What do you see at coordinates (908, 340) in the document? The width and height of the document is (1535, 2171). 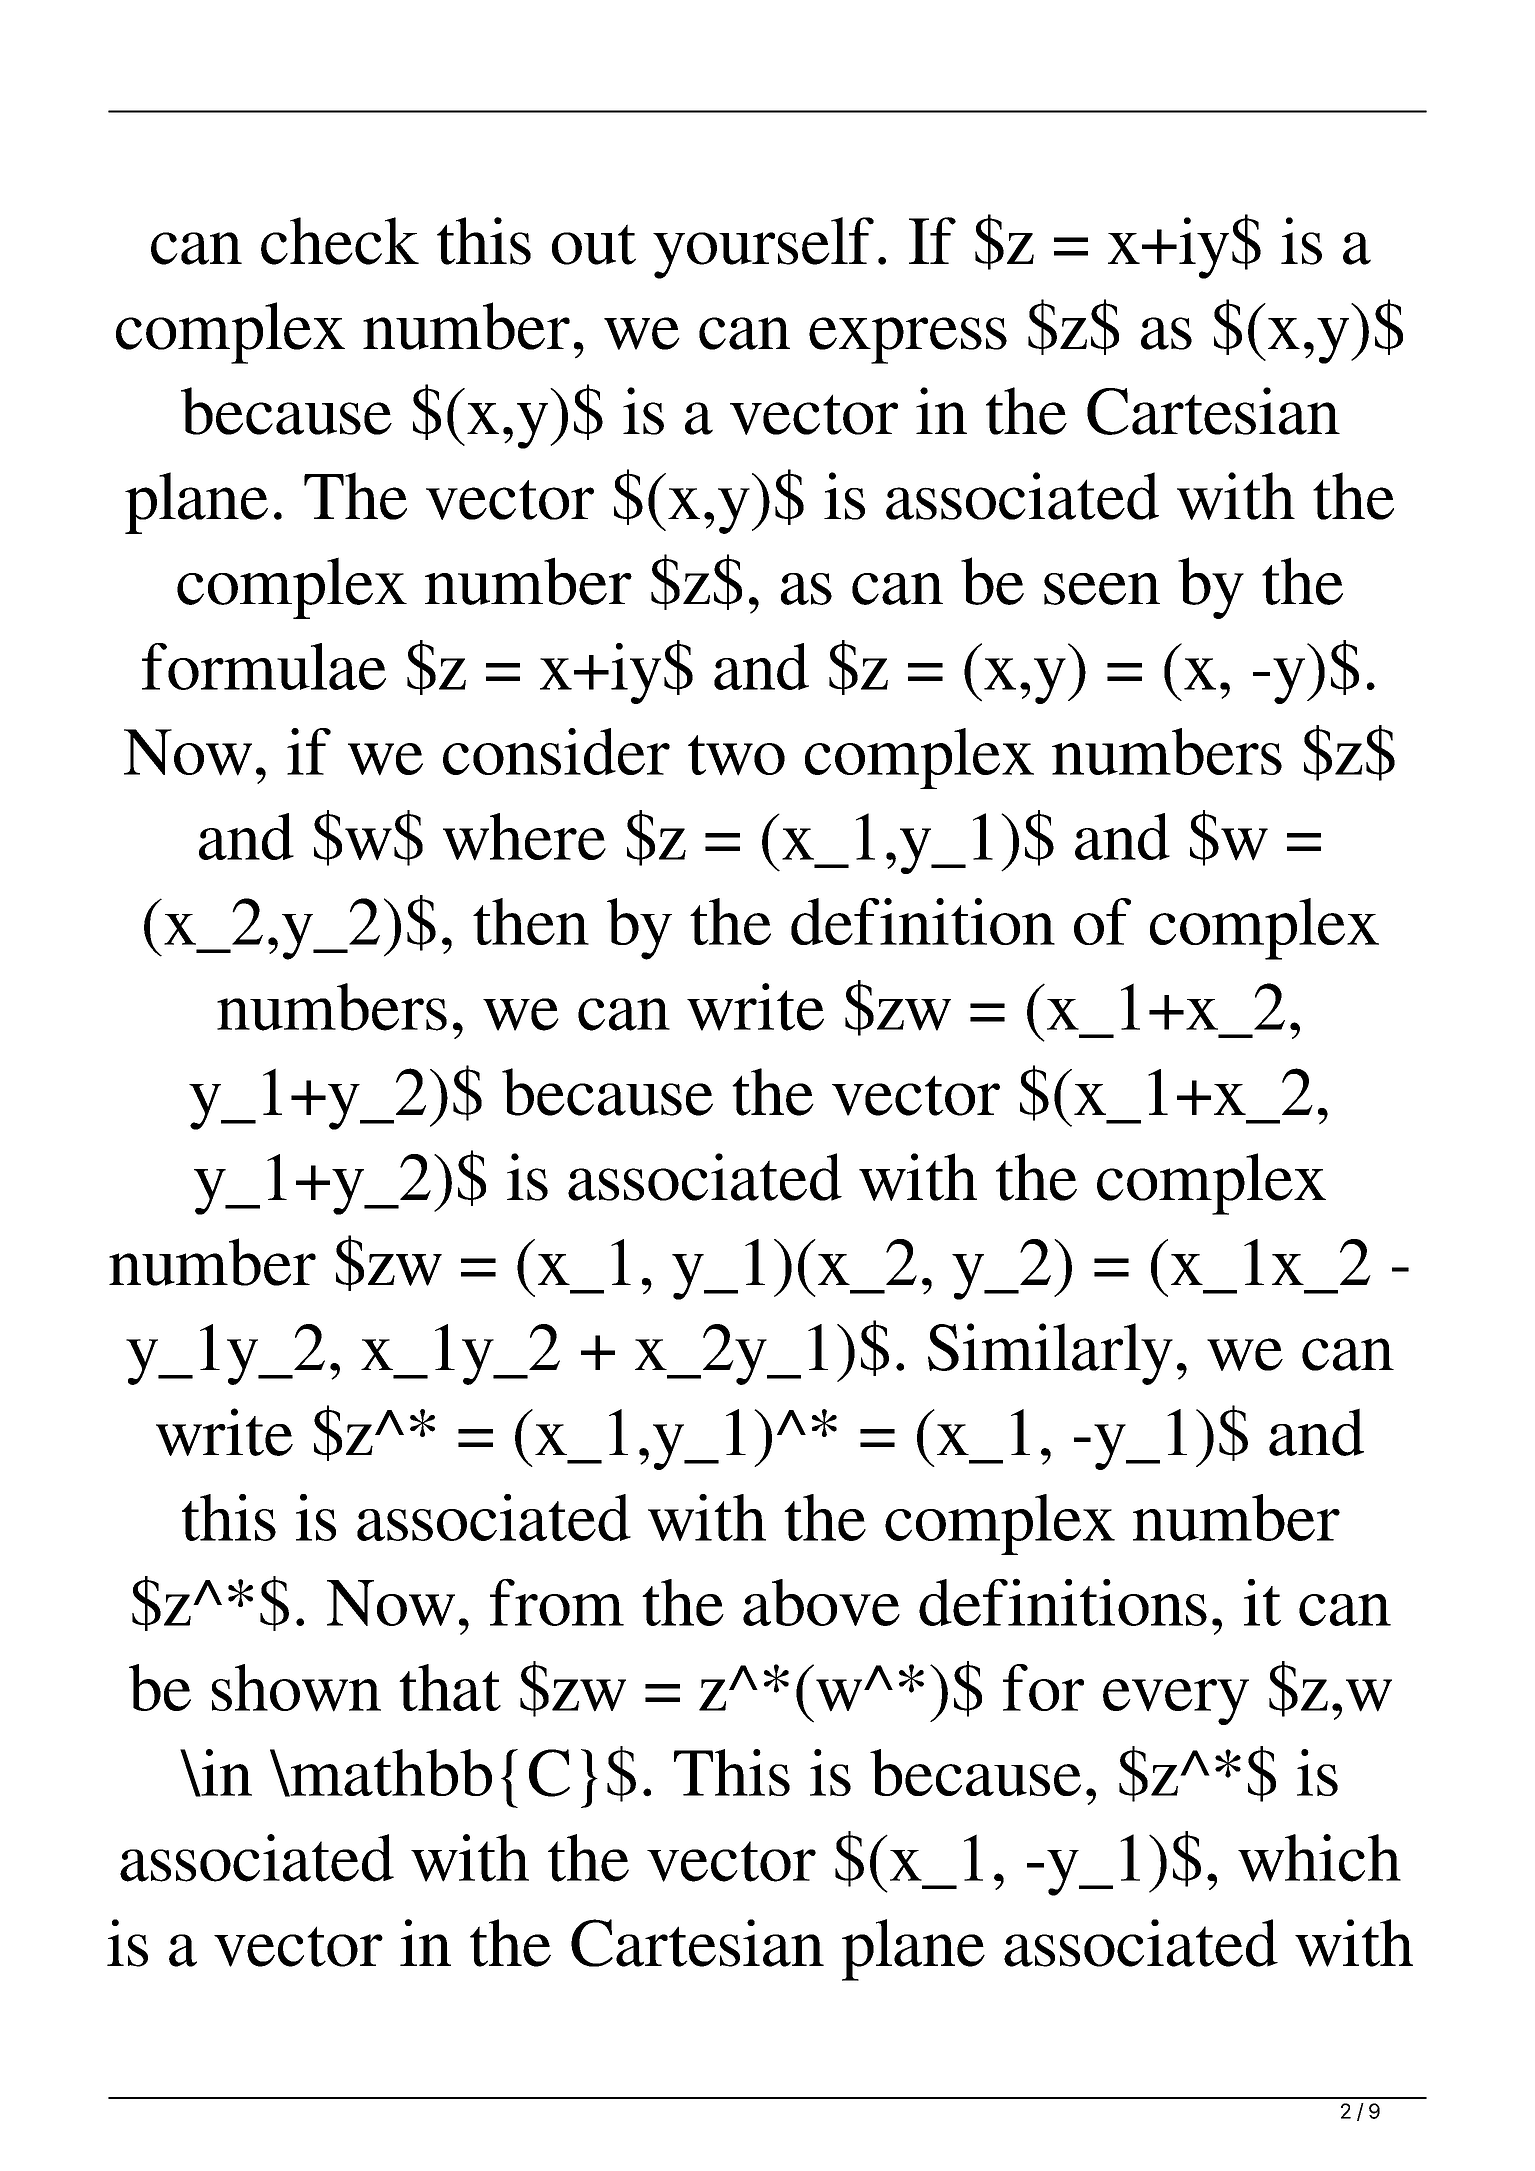 I see `express` at bounding box center [908, 340].
